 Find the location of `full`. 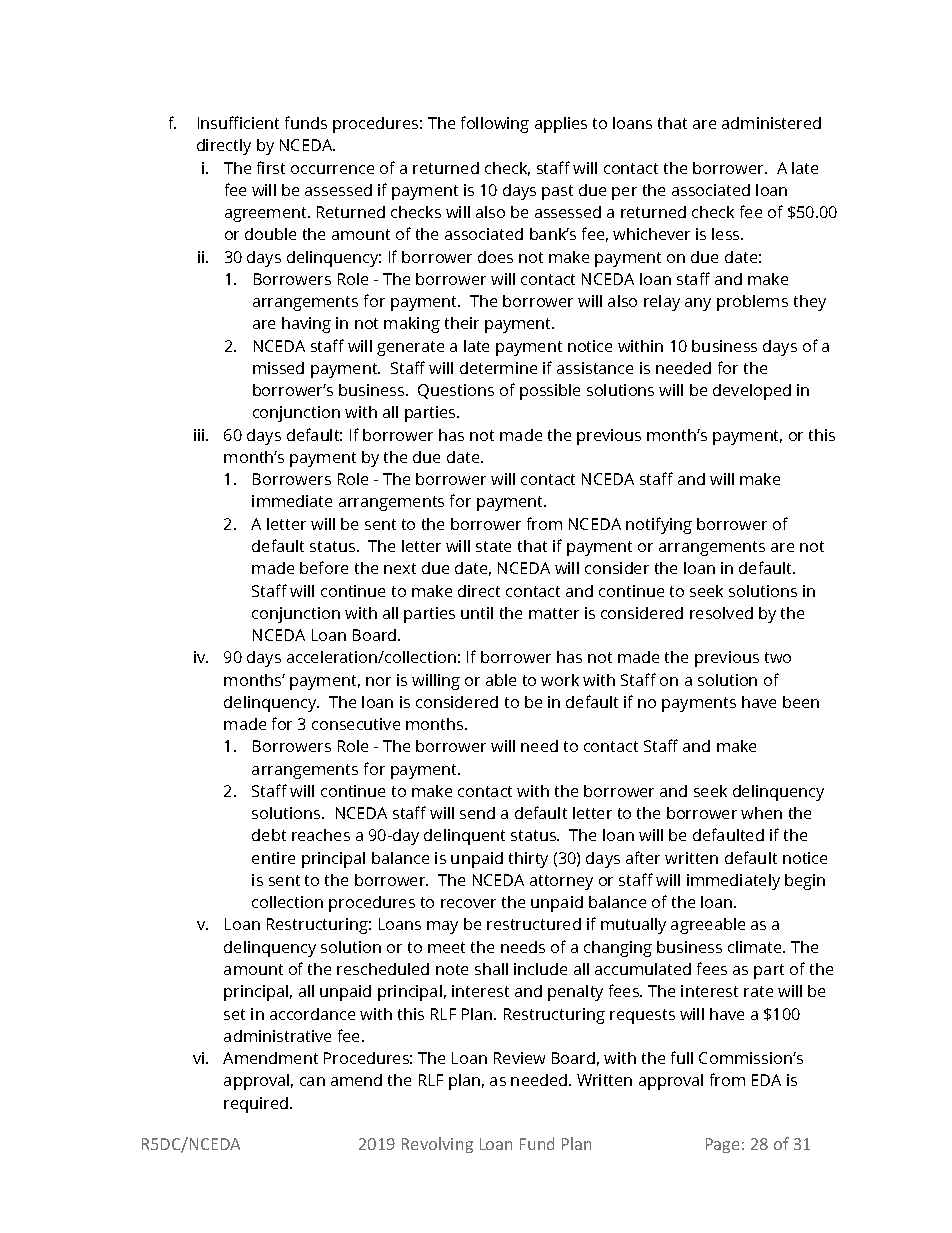

full is located at coordinates (682, 1057).
